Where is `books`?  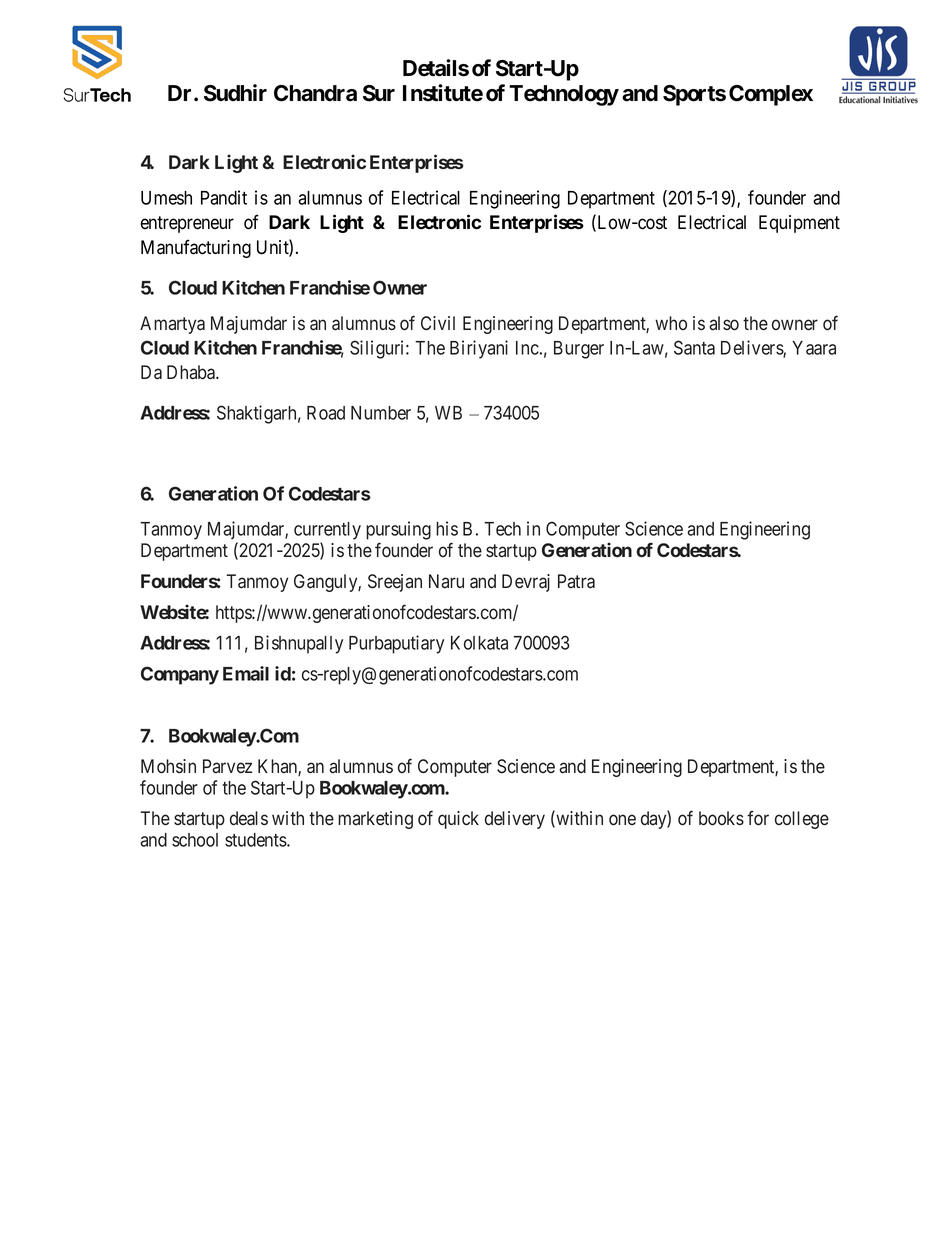 books is located at coordinates (721, 818).
